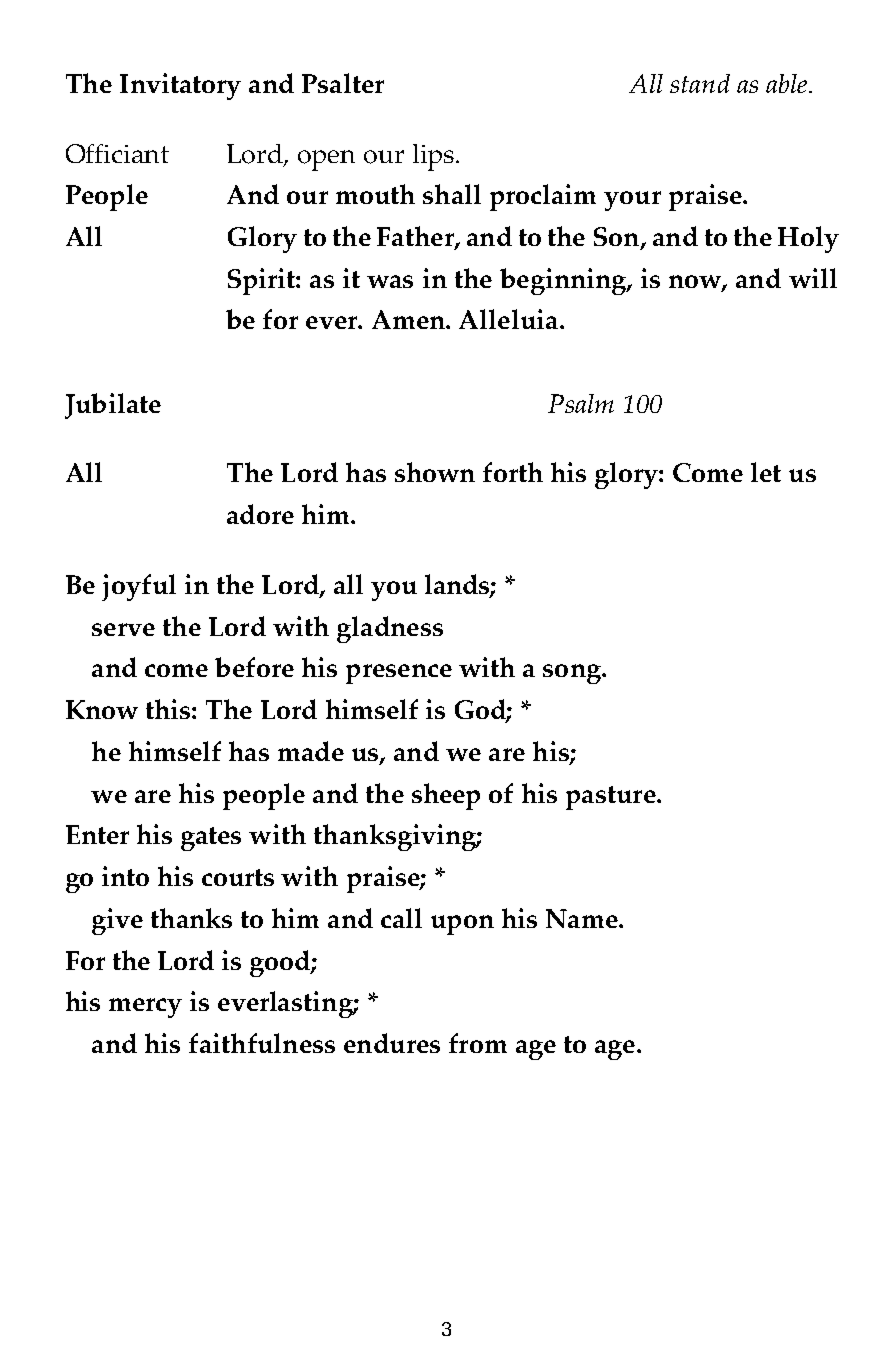 This screenshot has height=1372, width=887. Describe the element at coordinates (390, 629) in the screenshot. I see `gladness` at that location.
